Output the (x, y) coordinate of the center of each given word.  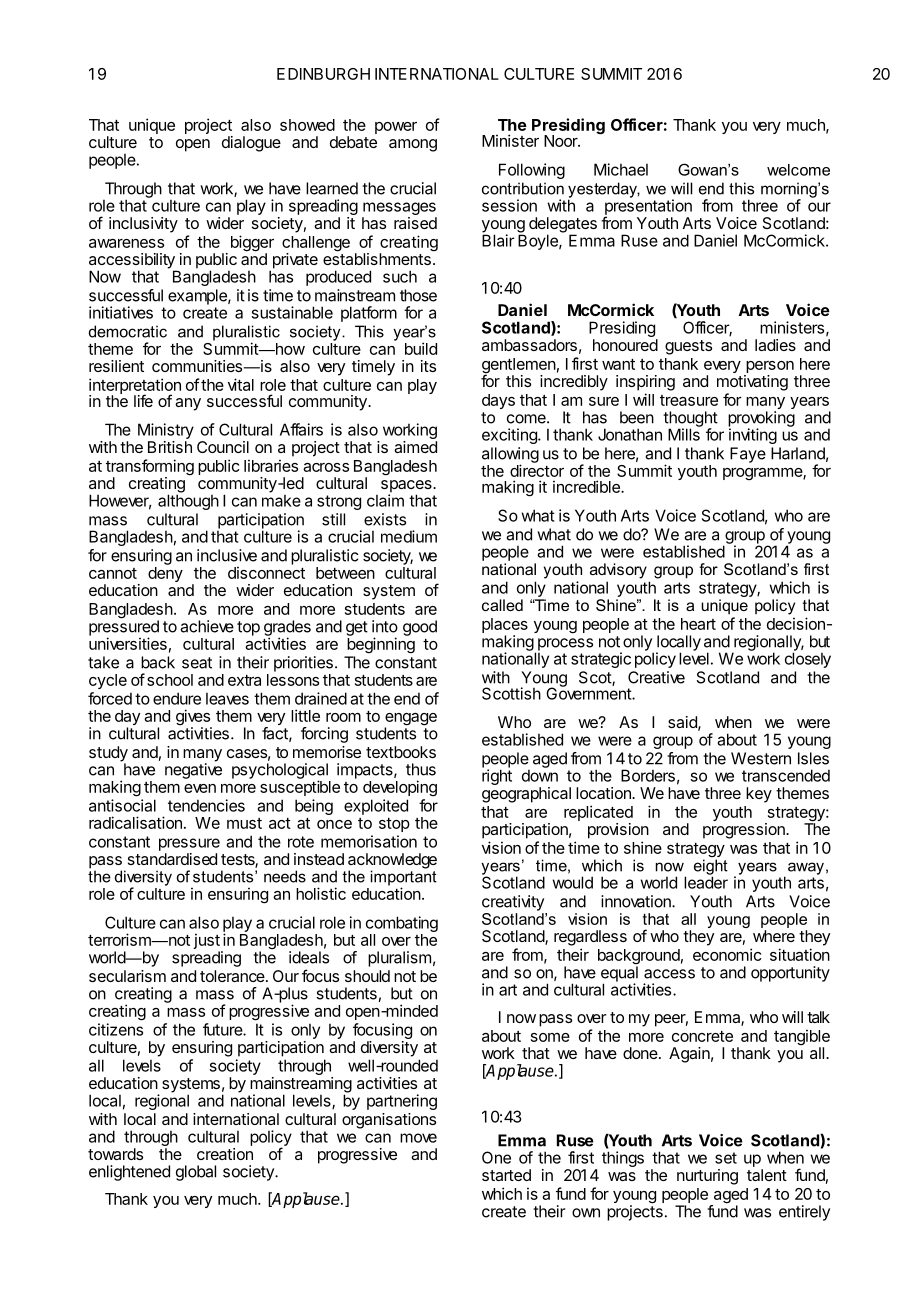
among (413, 145)
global (196, 1173)
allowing (510, 456)
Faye (748, 455)
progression (745, 831)
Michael (621, 169)
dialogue (251, 144)
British (170, 447)
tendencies (206, 805)
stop (394, 825)
